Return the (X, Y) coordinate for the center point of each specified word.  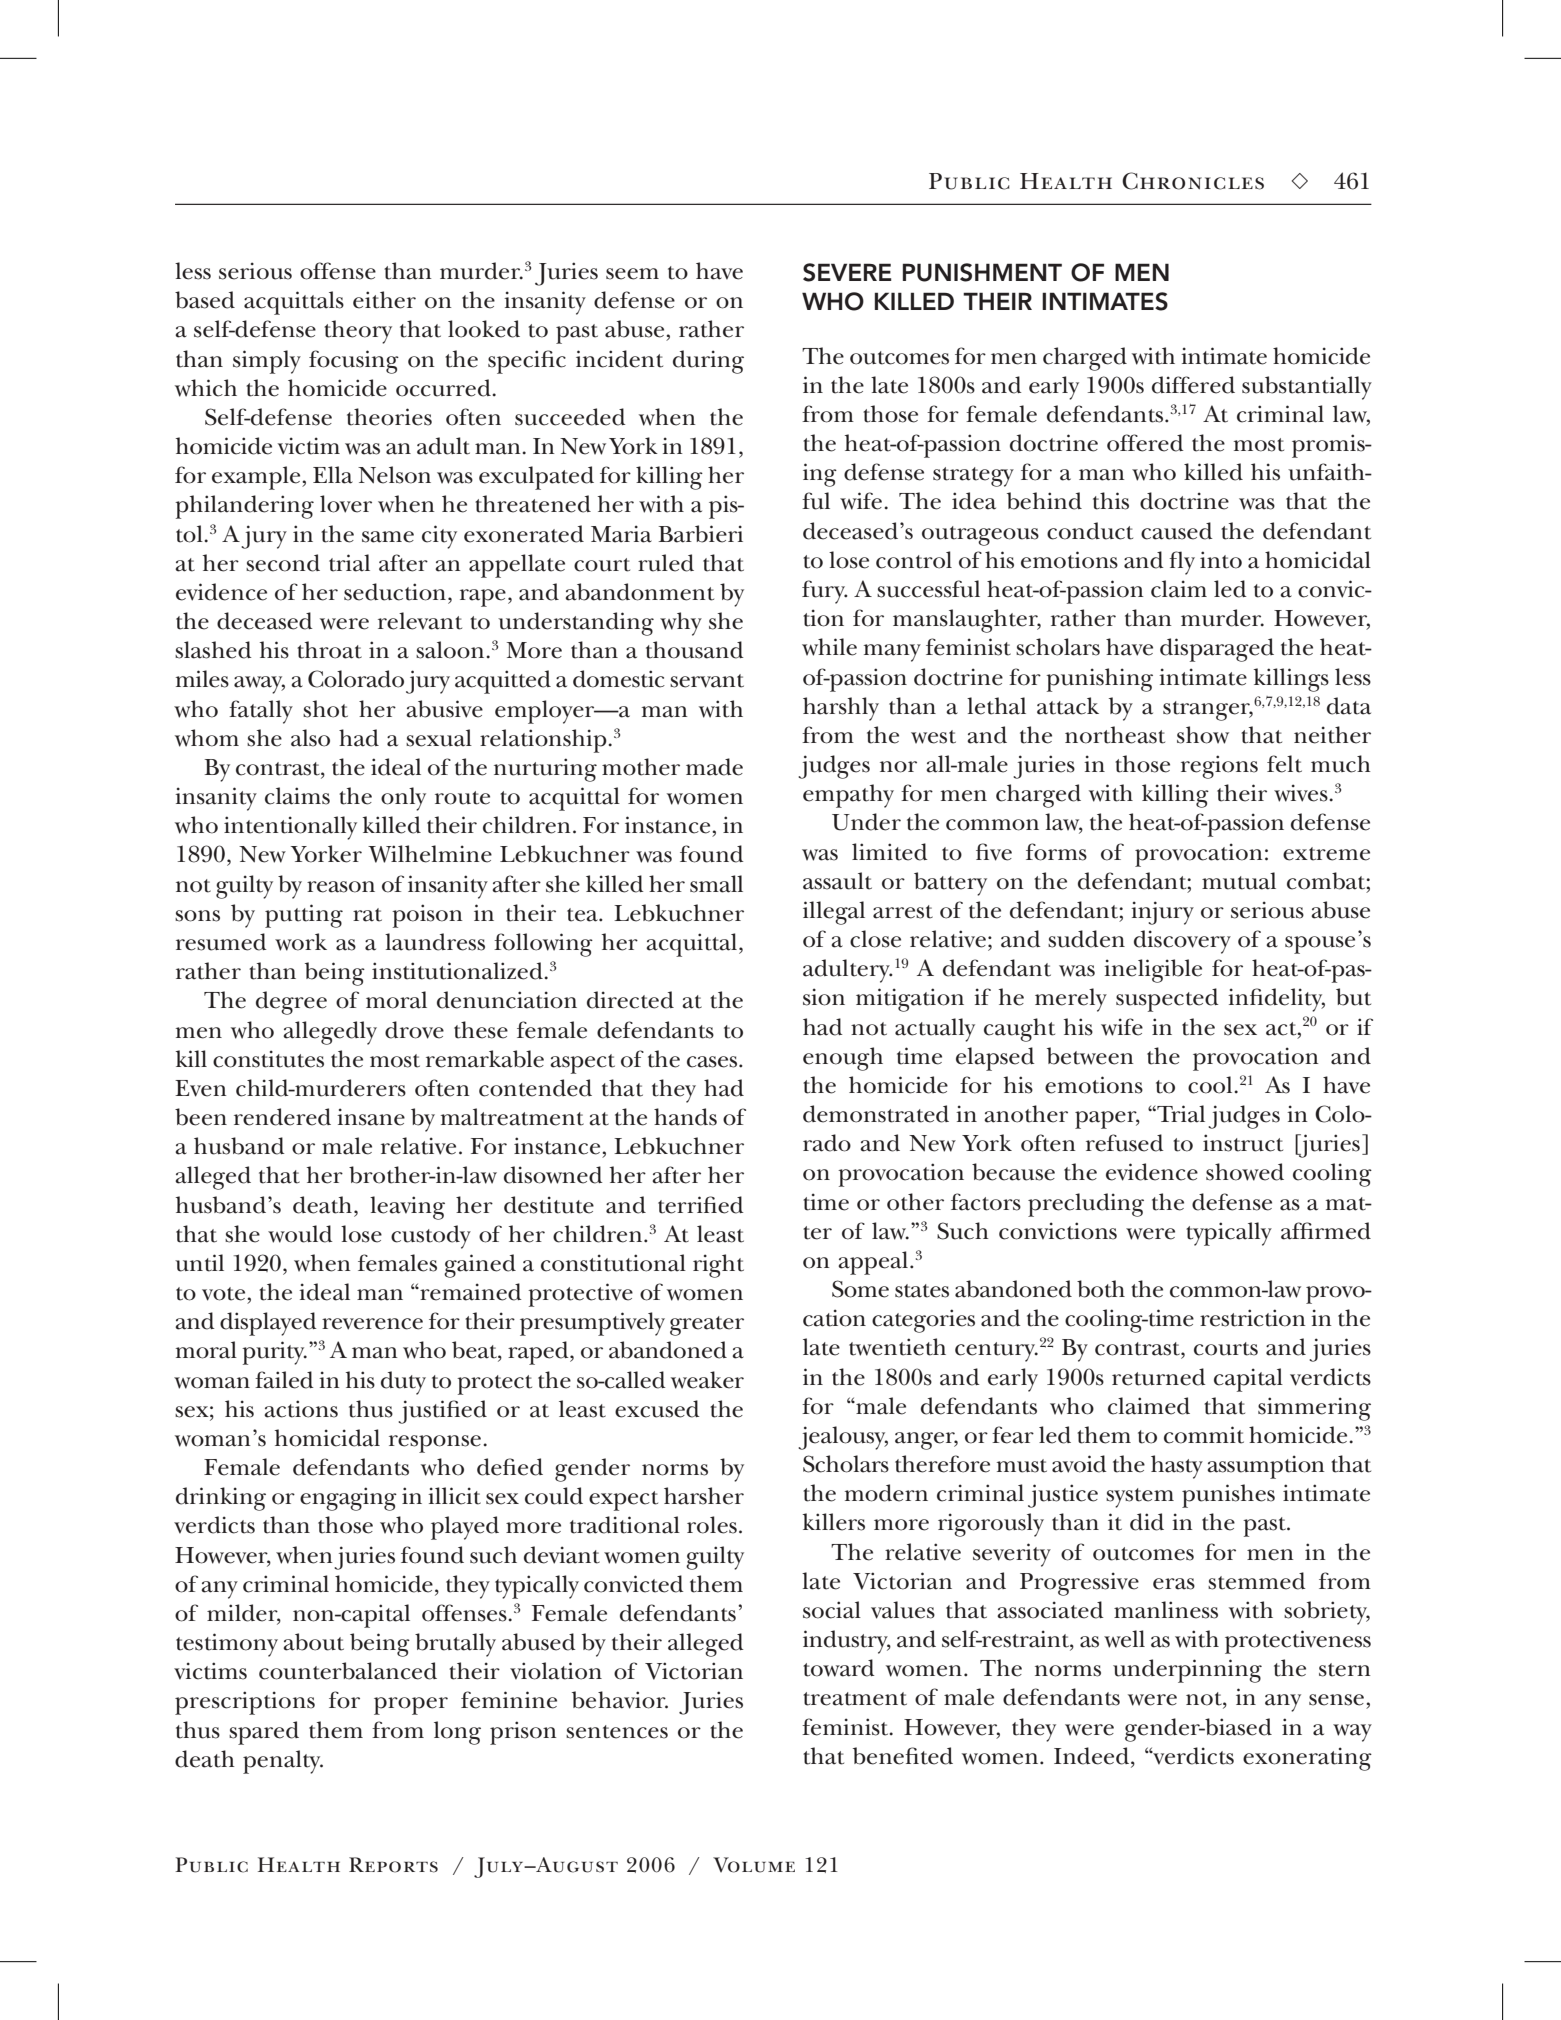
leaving (407, 1208)
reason (341, 887)
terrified (701, 1205)
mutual (1239, 881)
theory (358, 332)
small (716, 884)
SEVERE (847, 272)
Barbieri (701, 534)
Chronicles (1193, 181)
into (1221, 560)
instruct (1243, 1143)
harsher (704, 1496)
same (388, 537)
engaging (348, 1499)
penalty (283, 1762)
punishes (1228, 1496)
